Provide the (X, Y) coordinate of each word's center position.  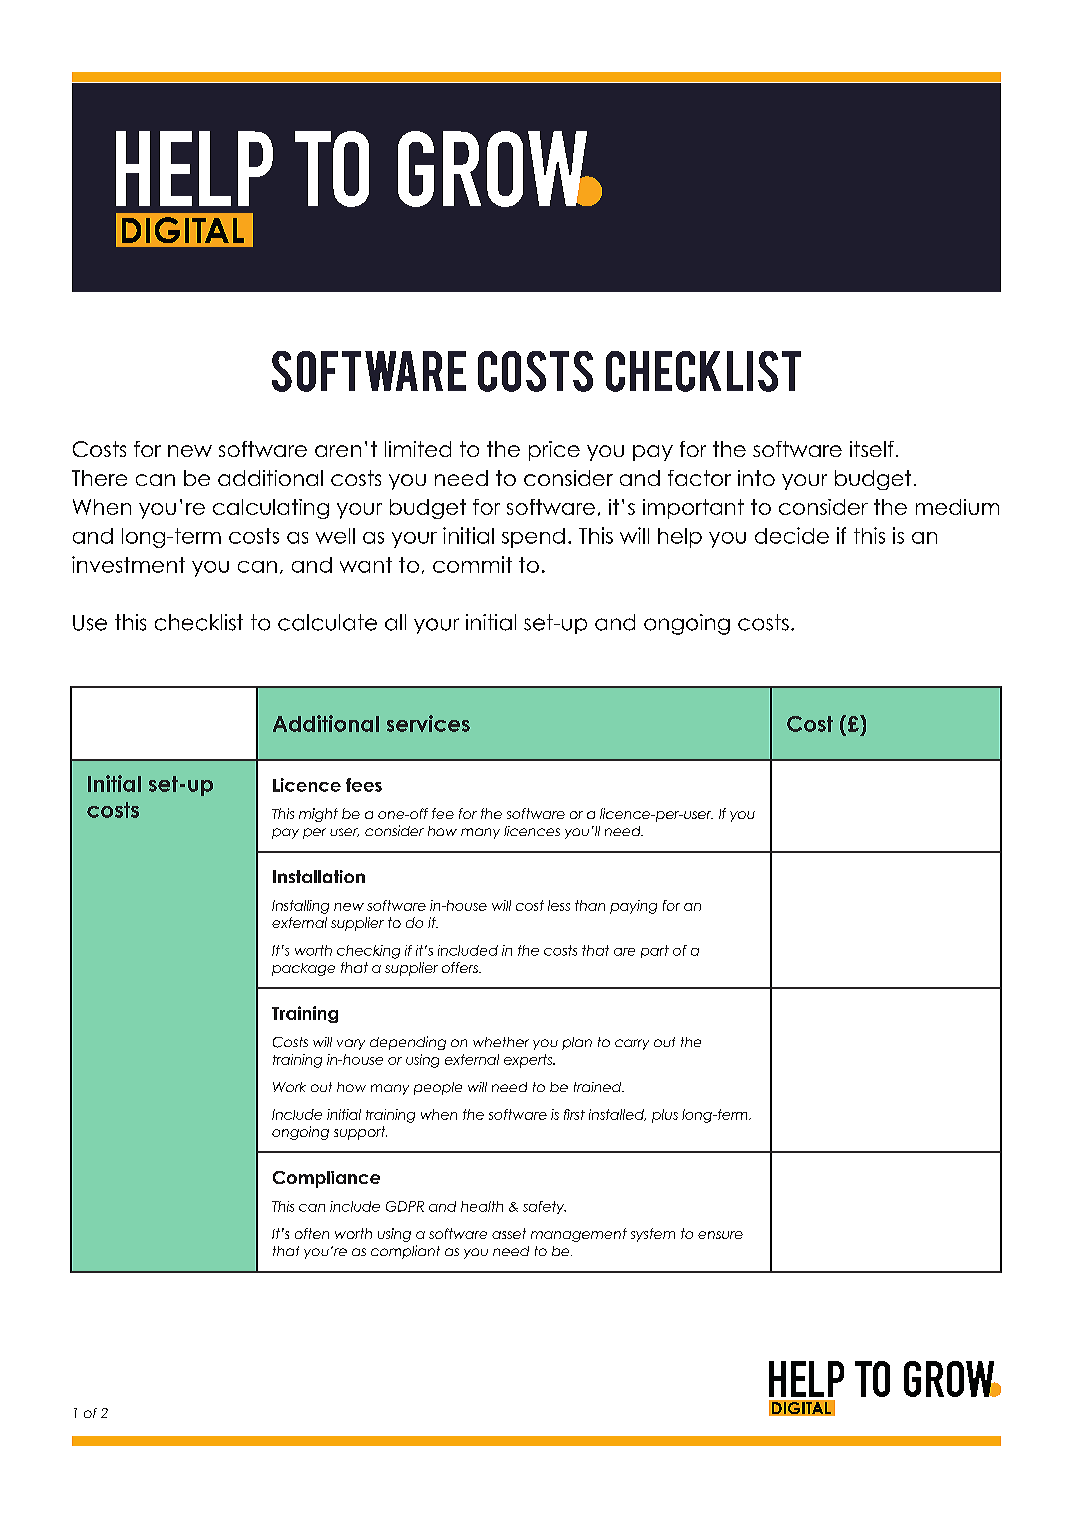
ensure (720, 1235)
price (554, 451)
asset (509, 1233)
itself (872, 449)
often (312, 1233)
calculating (271, 509)
